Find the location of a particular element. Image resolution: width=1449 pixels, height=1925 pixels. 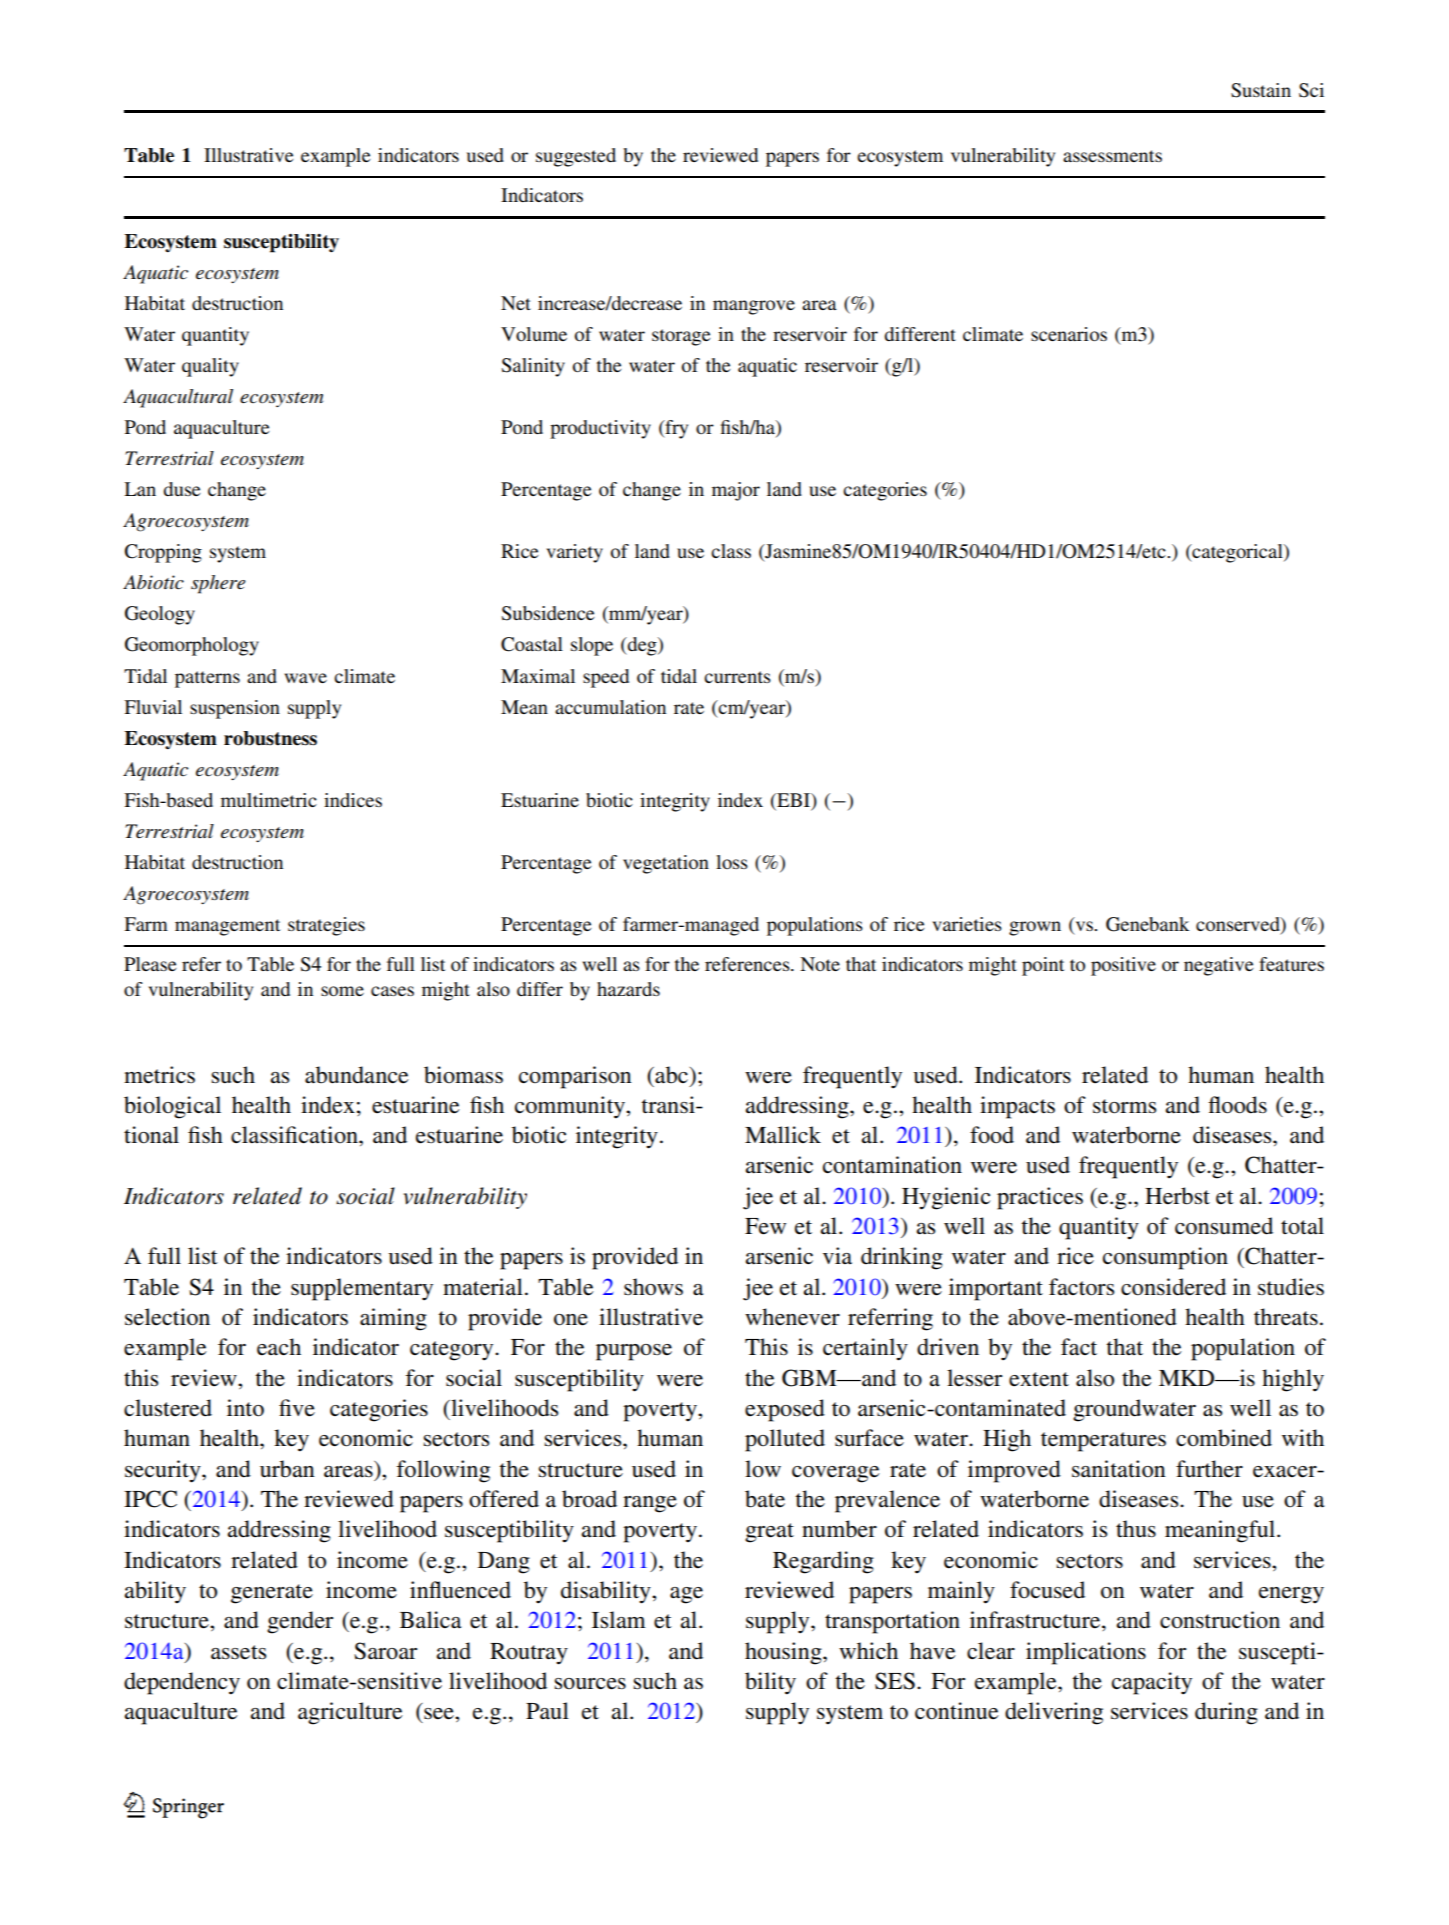

assessments is located at coordinates (1112, 156).
